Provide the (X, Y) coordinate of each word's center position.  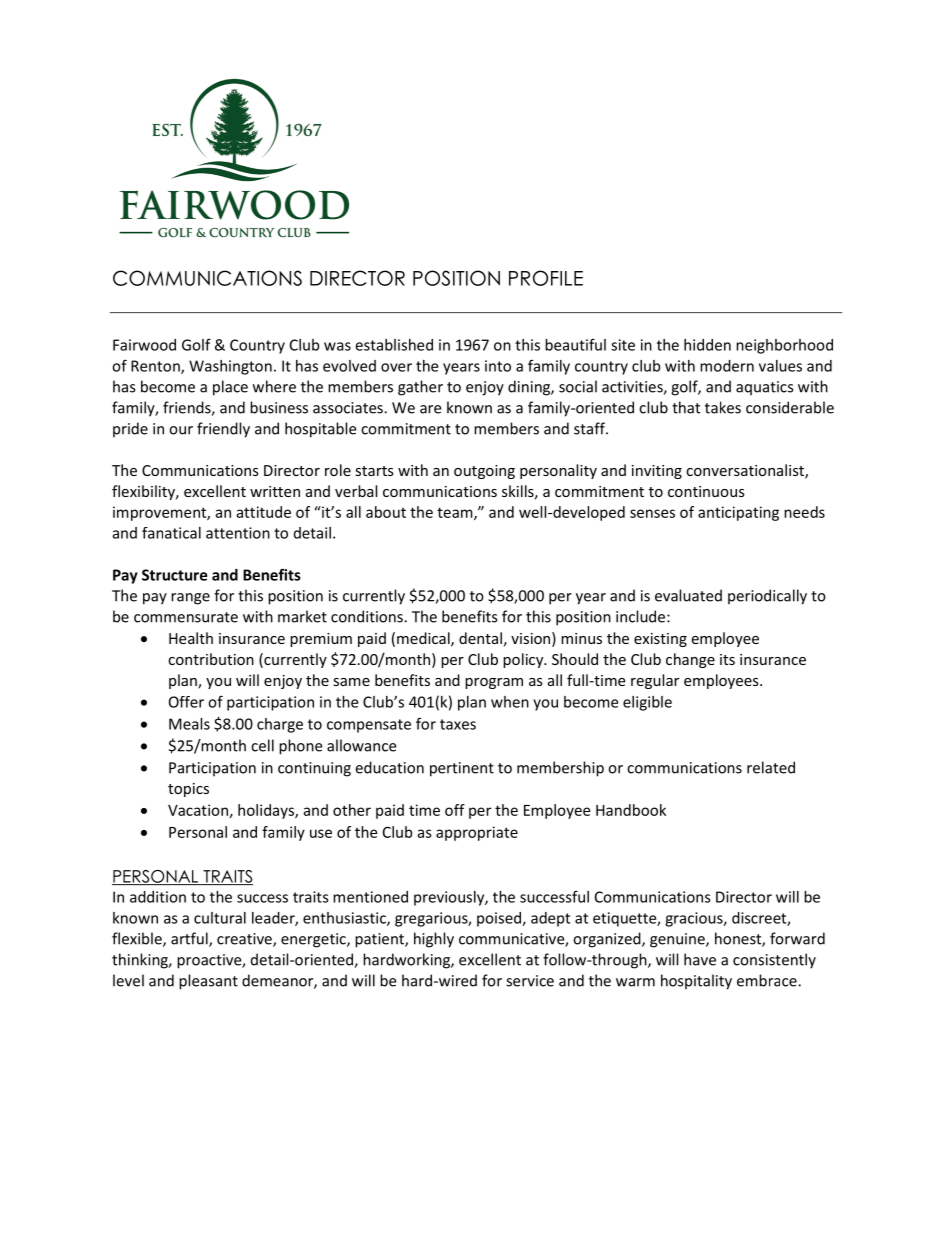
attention (238, 533)
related (771, 767)
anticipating (738, 513)
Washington (230, 367)
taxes (458, 724)
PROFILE (546, 278)
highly (434, 940)
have (700, 959)
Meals (189, 724)
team (456, 513)
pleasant (208, 982)
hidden (707, 345)
